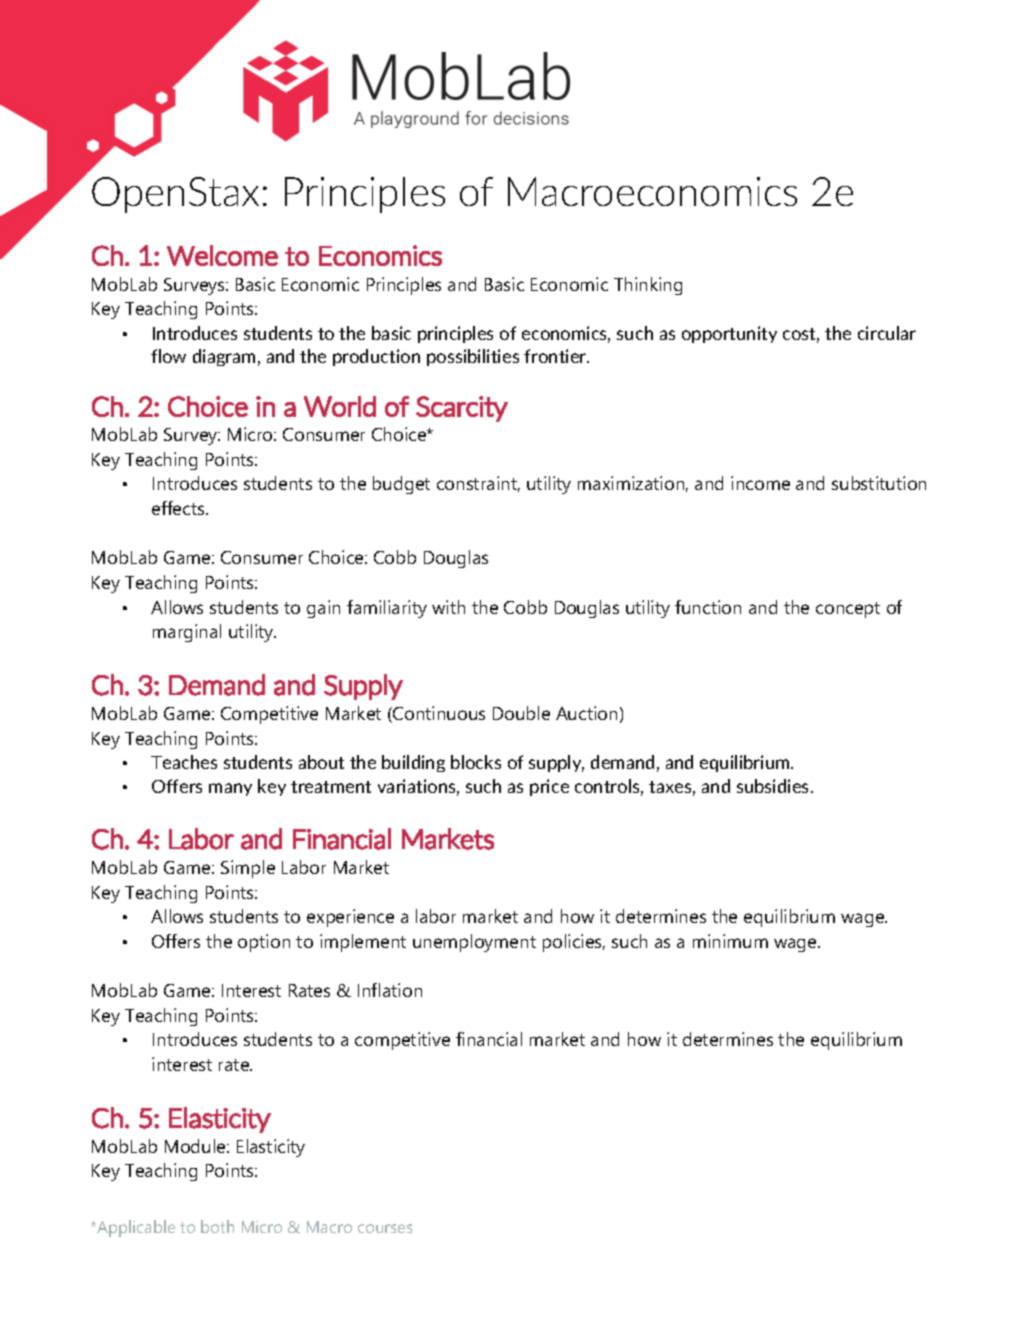 The height and width of the document is (1334, 1031). Describe the element at coordinates (448, 607) in the document. I see `with` at that location.
